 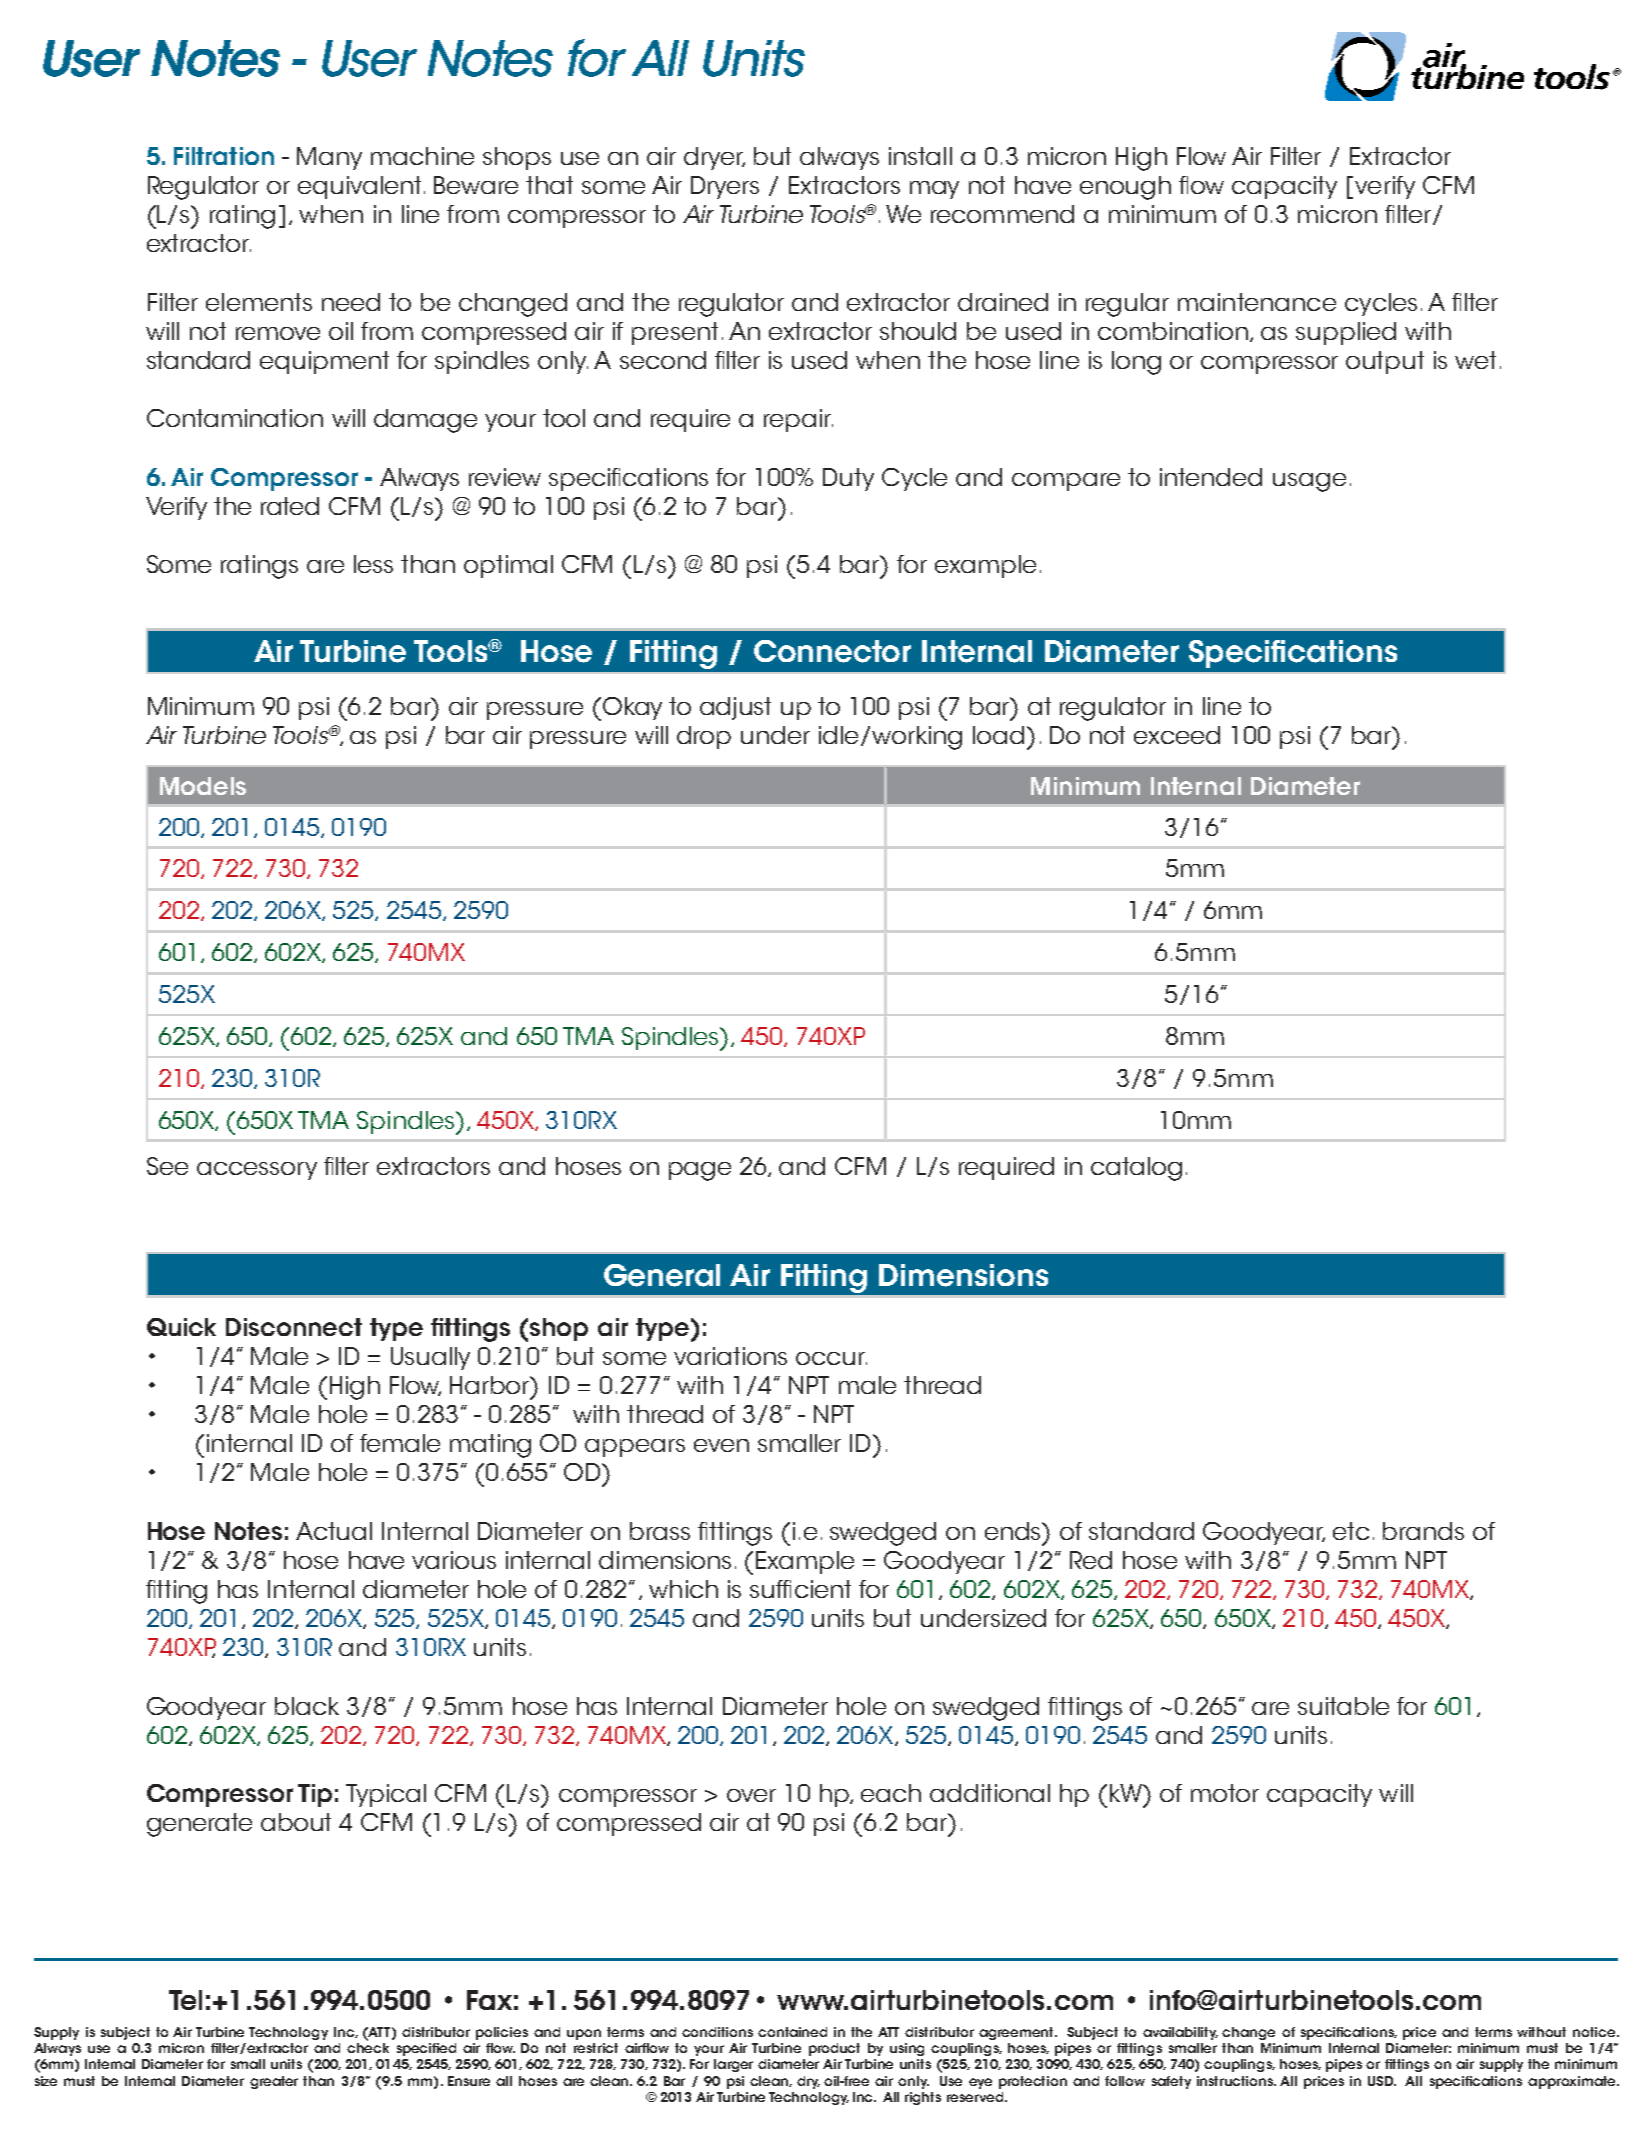 What do you see at coordinates (700, 1171) in the screenshot?
I see `page` at bounding box center [700, 1171].
